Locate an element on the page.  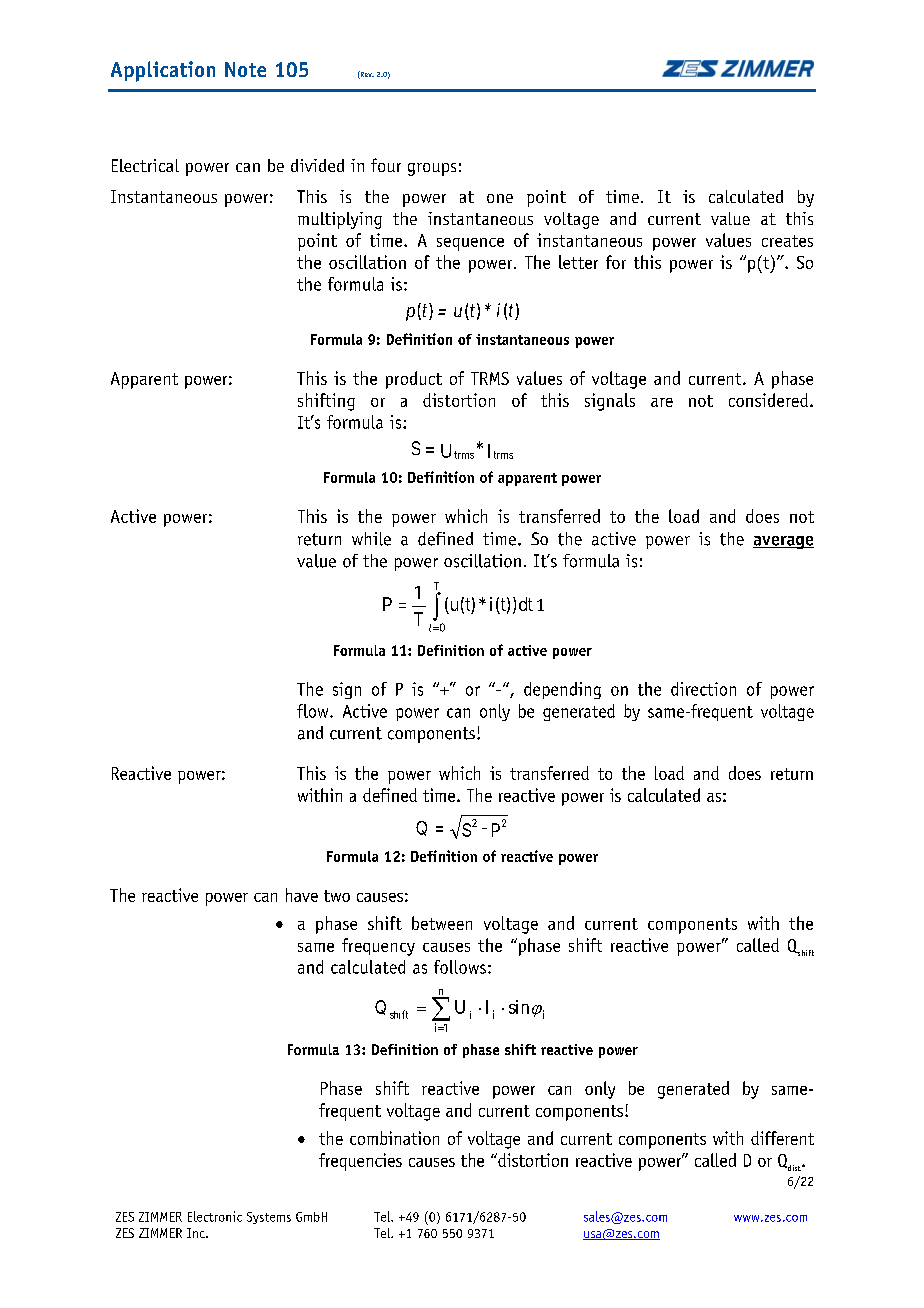
considered is located at coordinates (768, 400).
